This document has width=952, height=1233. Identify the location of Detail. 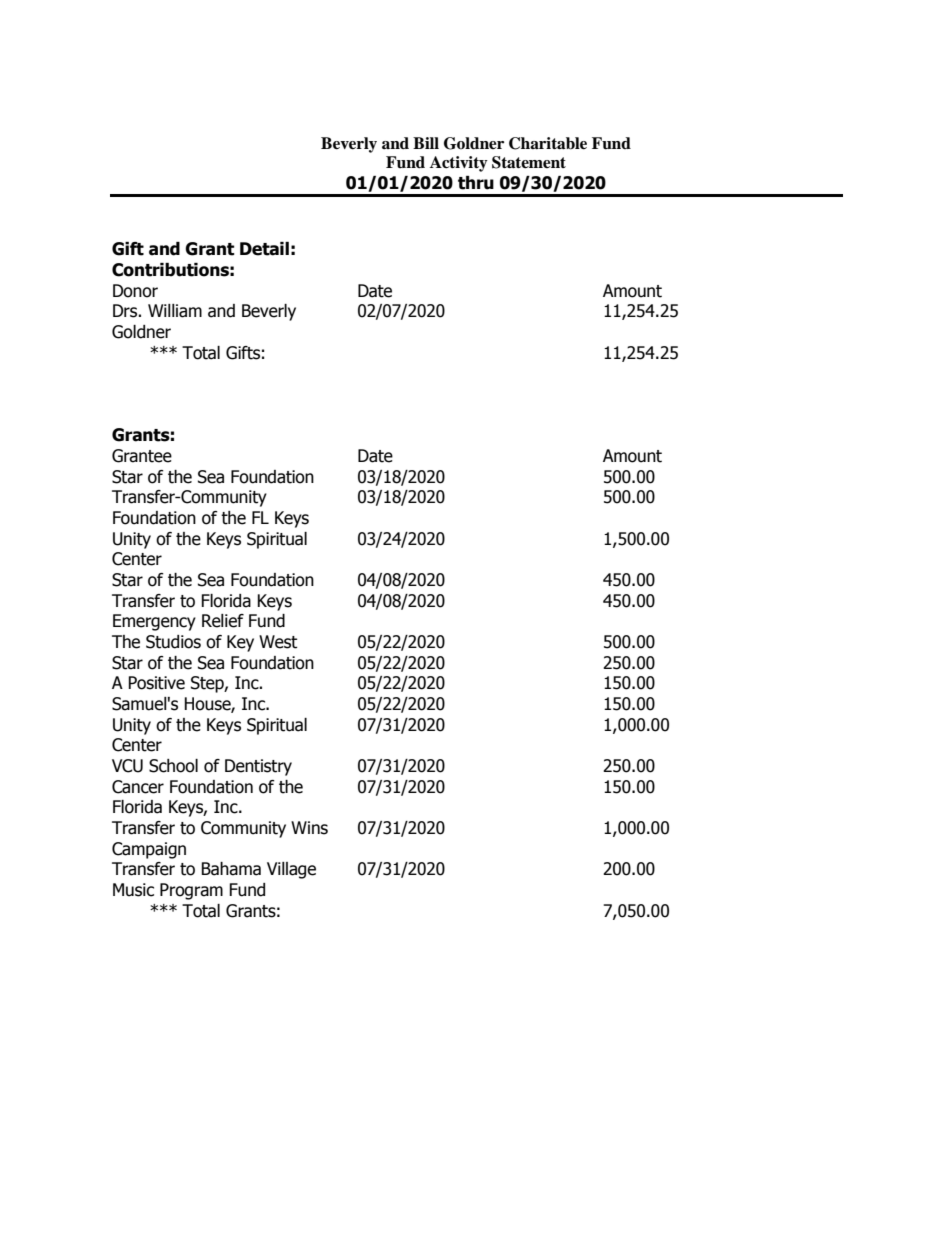
(264, 249).
